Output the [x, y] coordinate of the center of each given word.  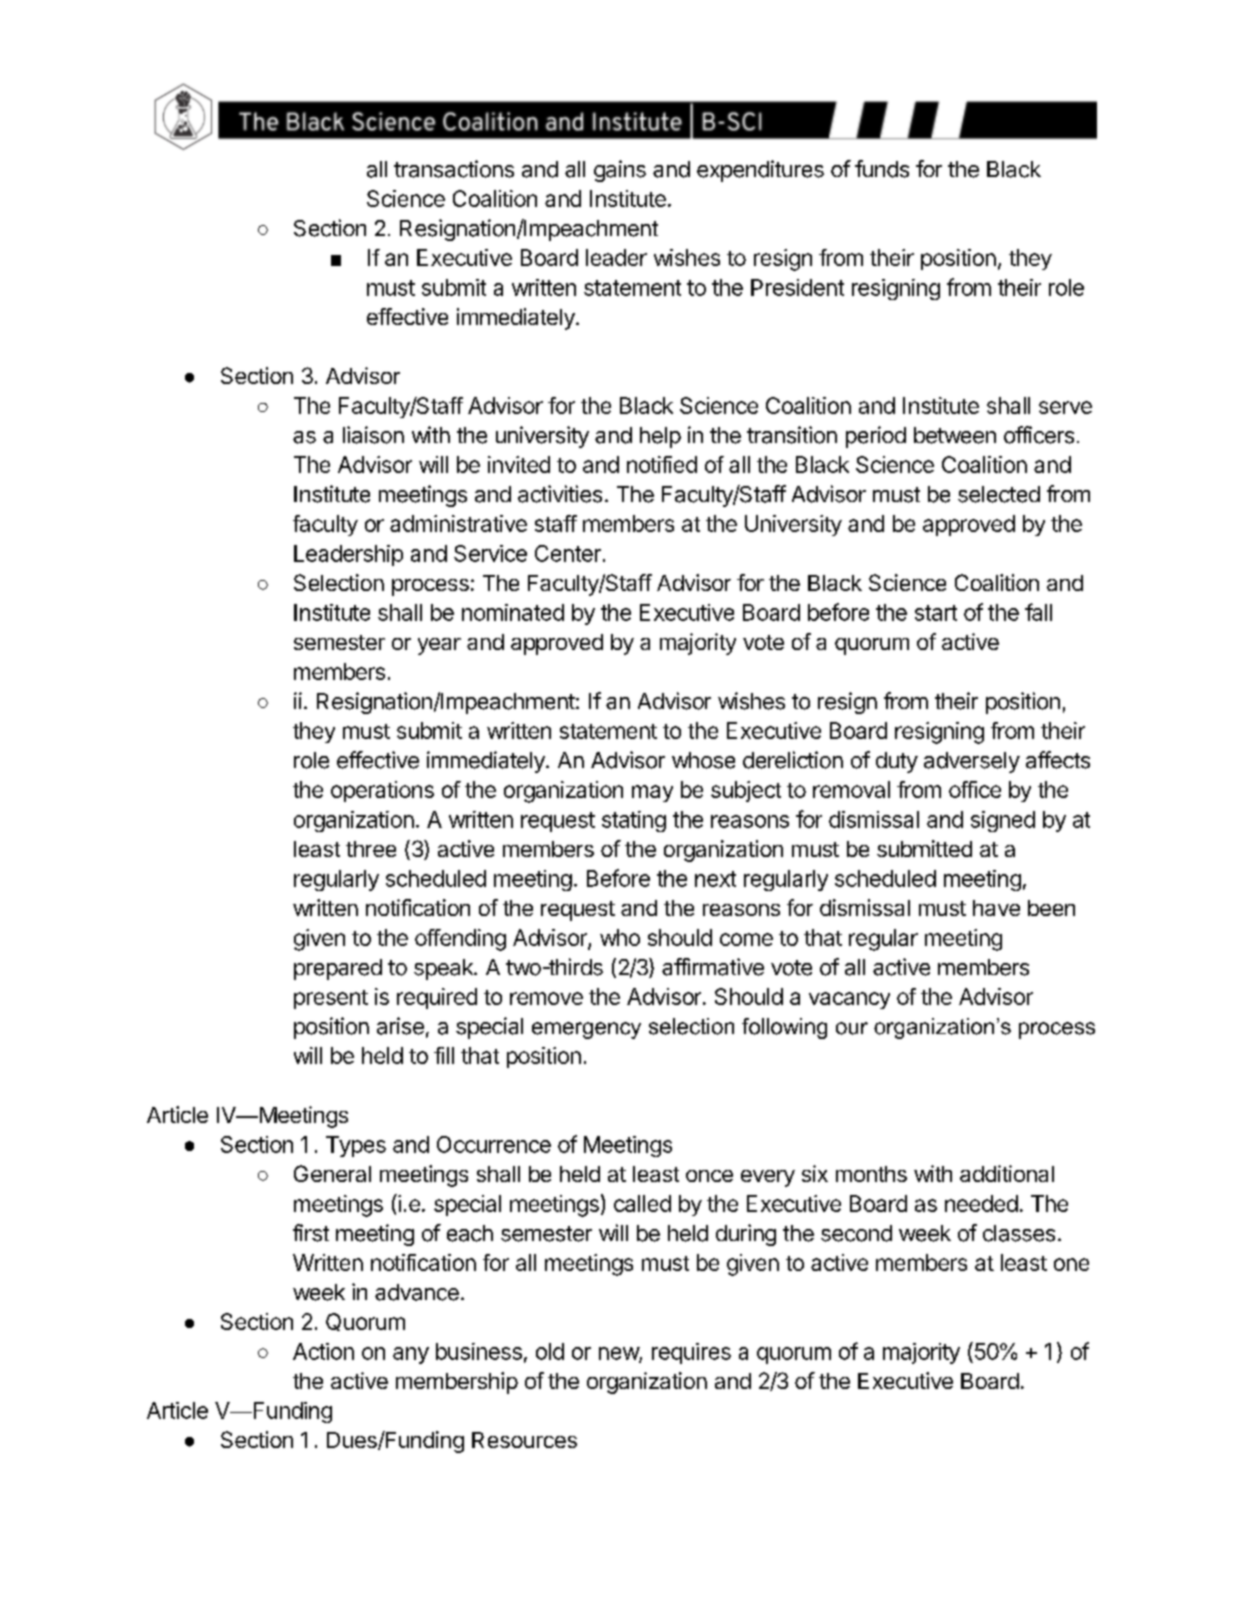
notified [662, 464]
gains [620, 171]
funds [882, 169]
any [411, 1355]
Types [356, 1146]
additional [1007, 1173]
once [709, 1176]
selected [999, 494]
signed [1003, 821]
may [652, 793]
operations [382, 791]
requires [691, 1353]
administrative [458, 523]
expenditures [760, 171]
